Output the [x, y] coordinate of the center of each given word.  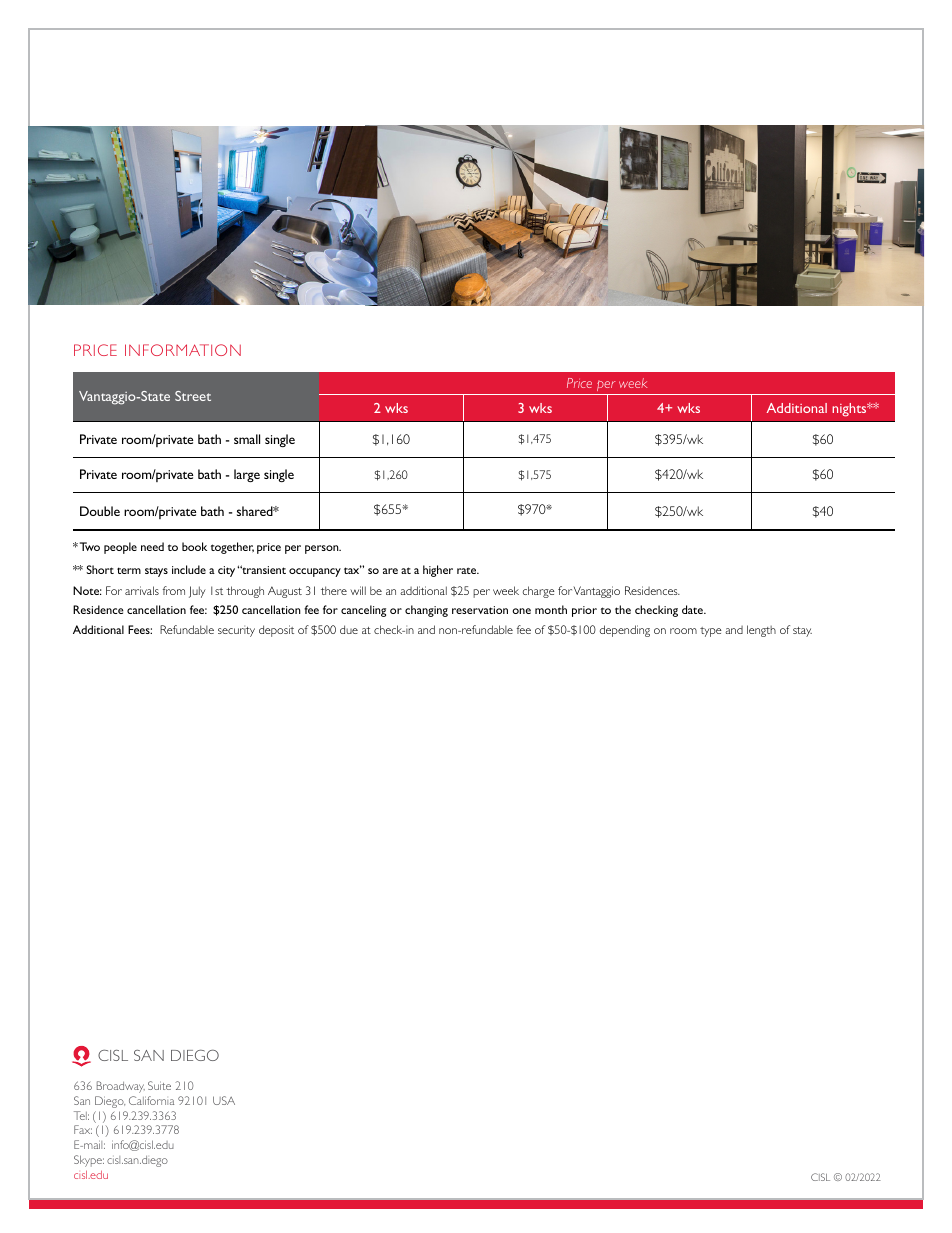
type [711, 632]
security [236, 631]
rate [468, 570]
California [151, 1100]
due [349, 629]
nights [850, 410]
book [194, 546]
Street [193, 396]
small [247, 439]
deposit [276, 631]
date [693, 609]
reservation [480, 610]
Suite [159, 1085]
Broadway [121, 1087]
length [761, 631]
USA [224, 1100]
